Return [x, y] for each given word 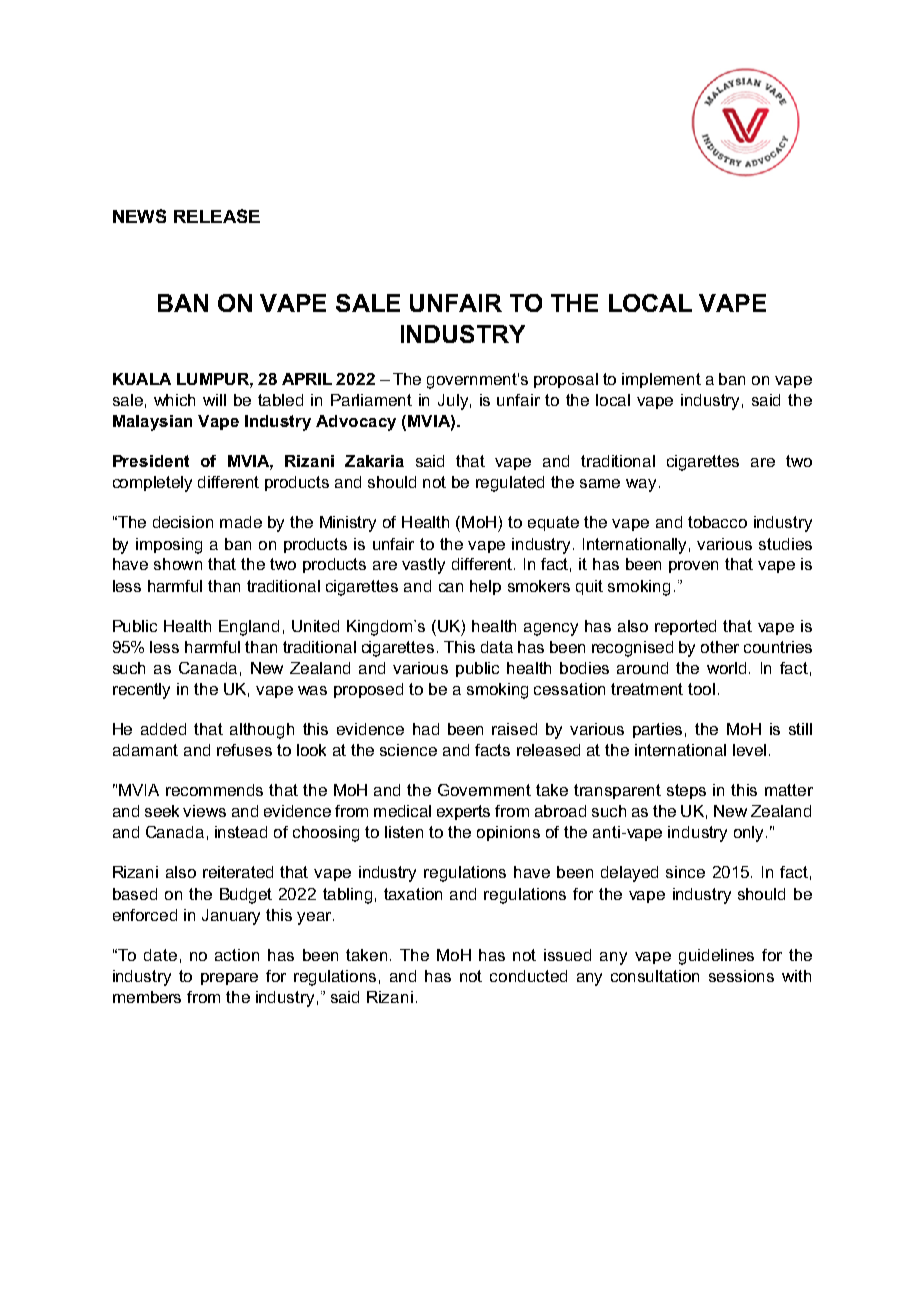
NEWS [139, 216]
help [485, 587]
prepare [229, 979]
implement [661, 380]
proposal [566, 380]
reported [685, 627]
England [249, 628]
